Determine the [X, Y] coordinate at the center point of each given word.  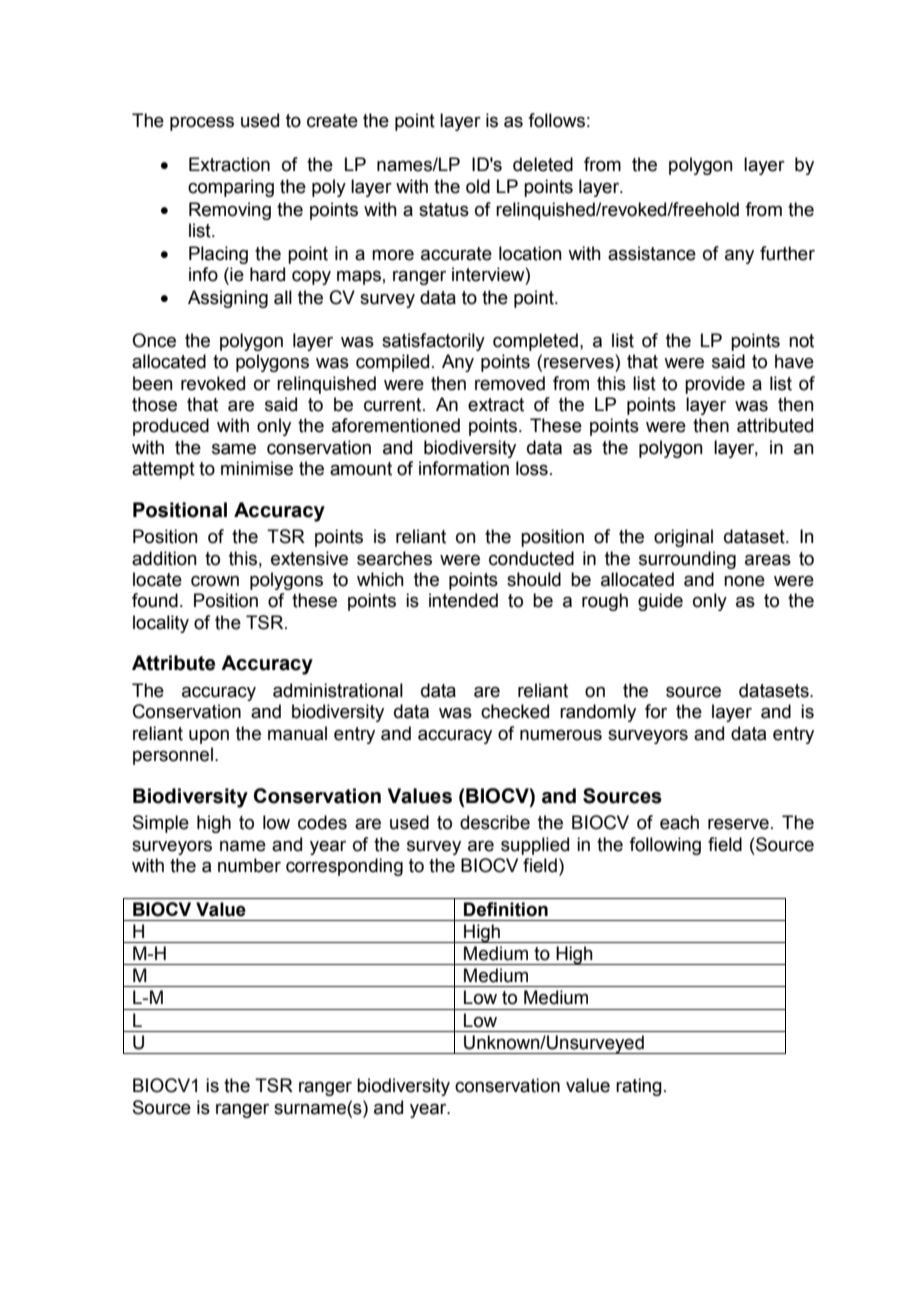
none [744, 581]
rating [639, 1087]
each [679, 822]
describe [495, 822]
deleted [543, 164]
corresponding [344, 867]
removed [510, 383]
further [787, 253]
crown [215, 581]
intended [463, 600]
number [249, 865]
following [665, 846]
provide [715, 385]
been [153, 383]
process [202, 124]
